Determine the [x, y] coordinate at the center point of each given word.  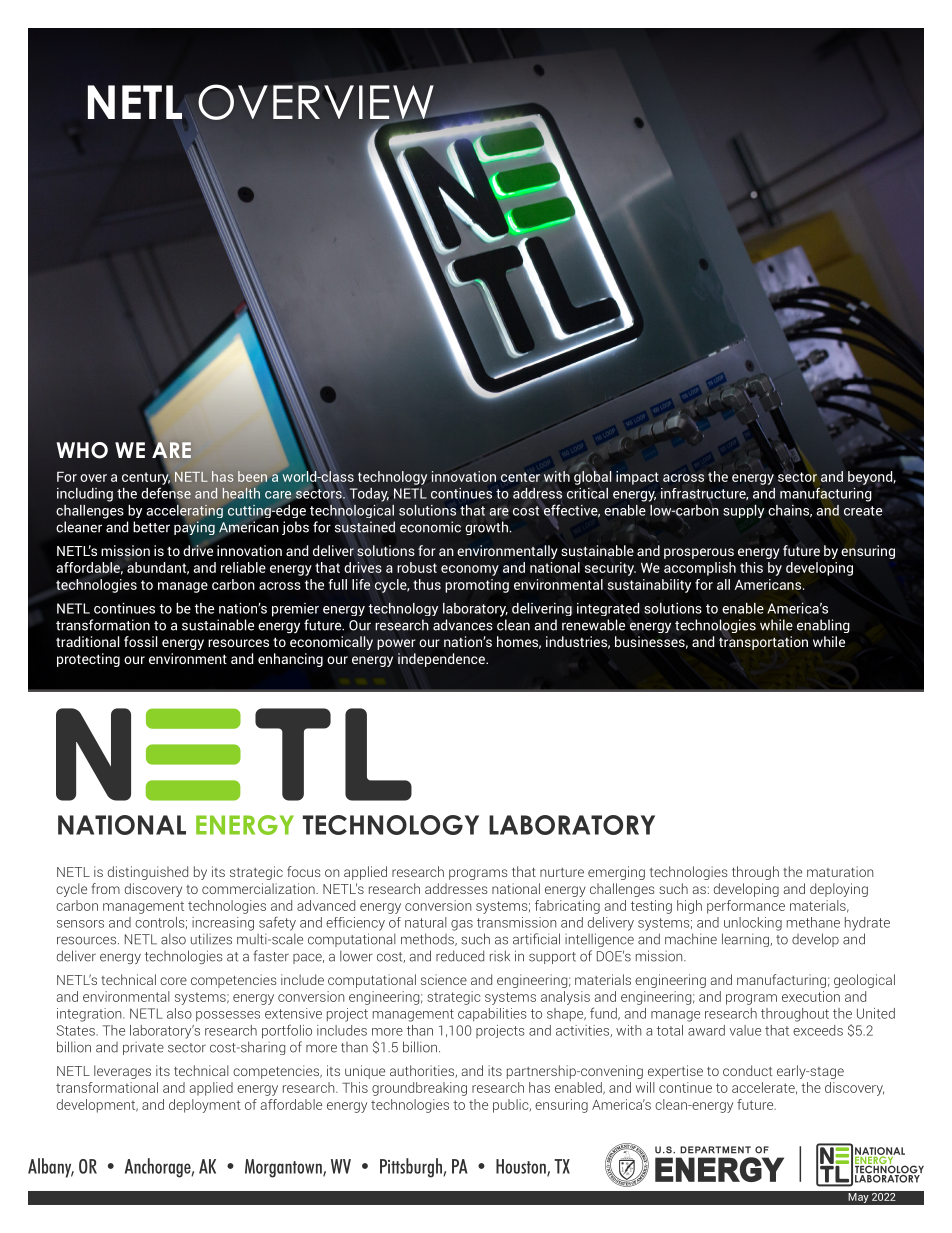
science [444, 979]
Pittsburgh [412, 1168]
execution [811, 996]
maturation [840, 871]
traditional [88, 641]
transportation [763, 642]
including [85, 495]
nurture [562, 872]
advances [463, 625]
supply [743, 511]
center [520, 477]
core [173, 981]
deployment [205, 1106]
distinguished [148, 873]
